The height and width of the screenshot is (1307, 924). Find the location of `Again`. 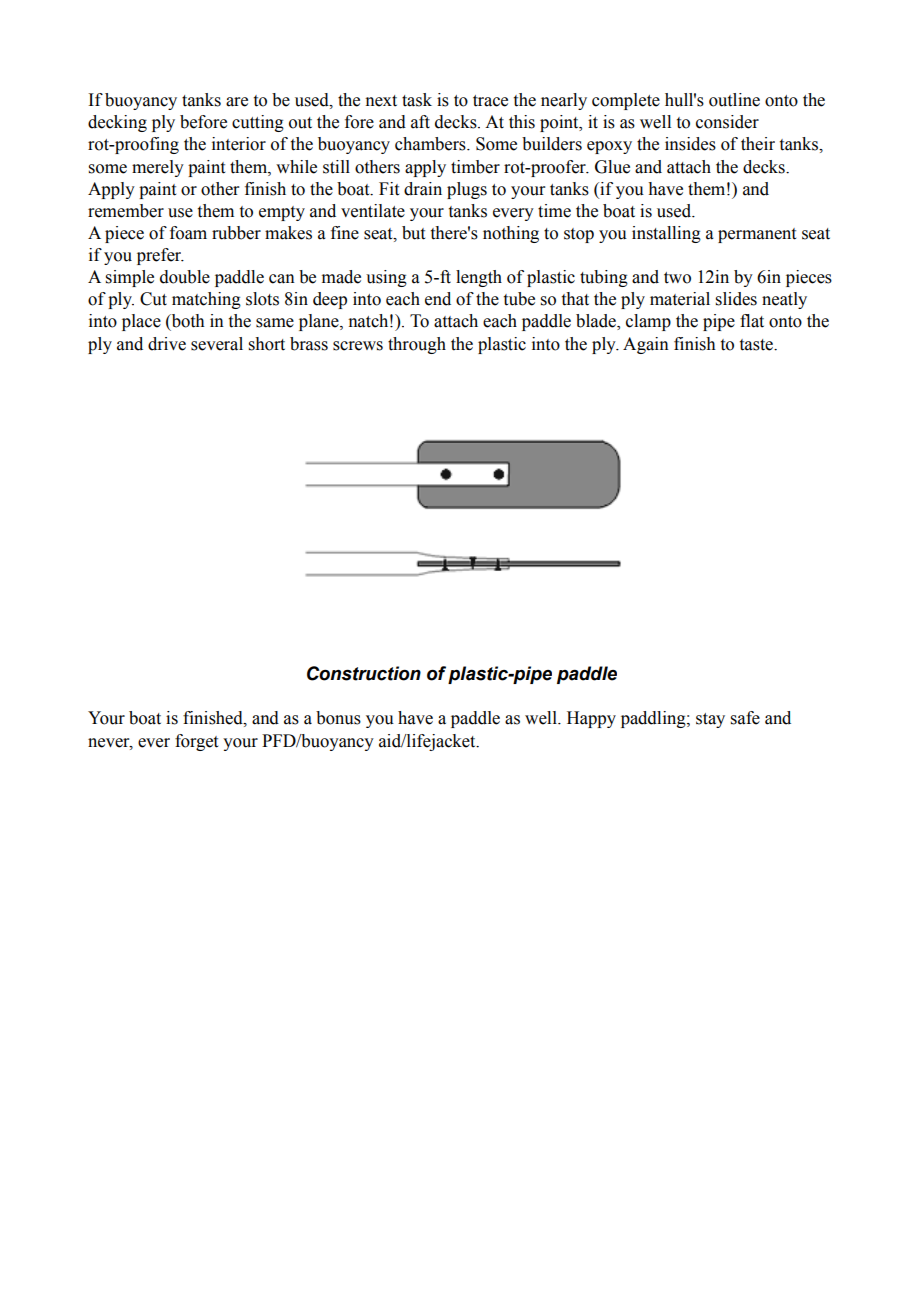

Again is located at coordinates (646, 345).
